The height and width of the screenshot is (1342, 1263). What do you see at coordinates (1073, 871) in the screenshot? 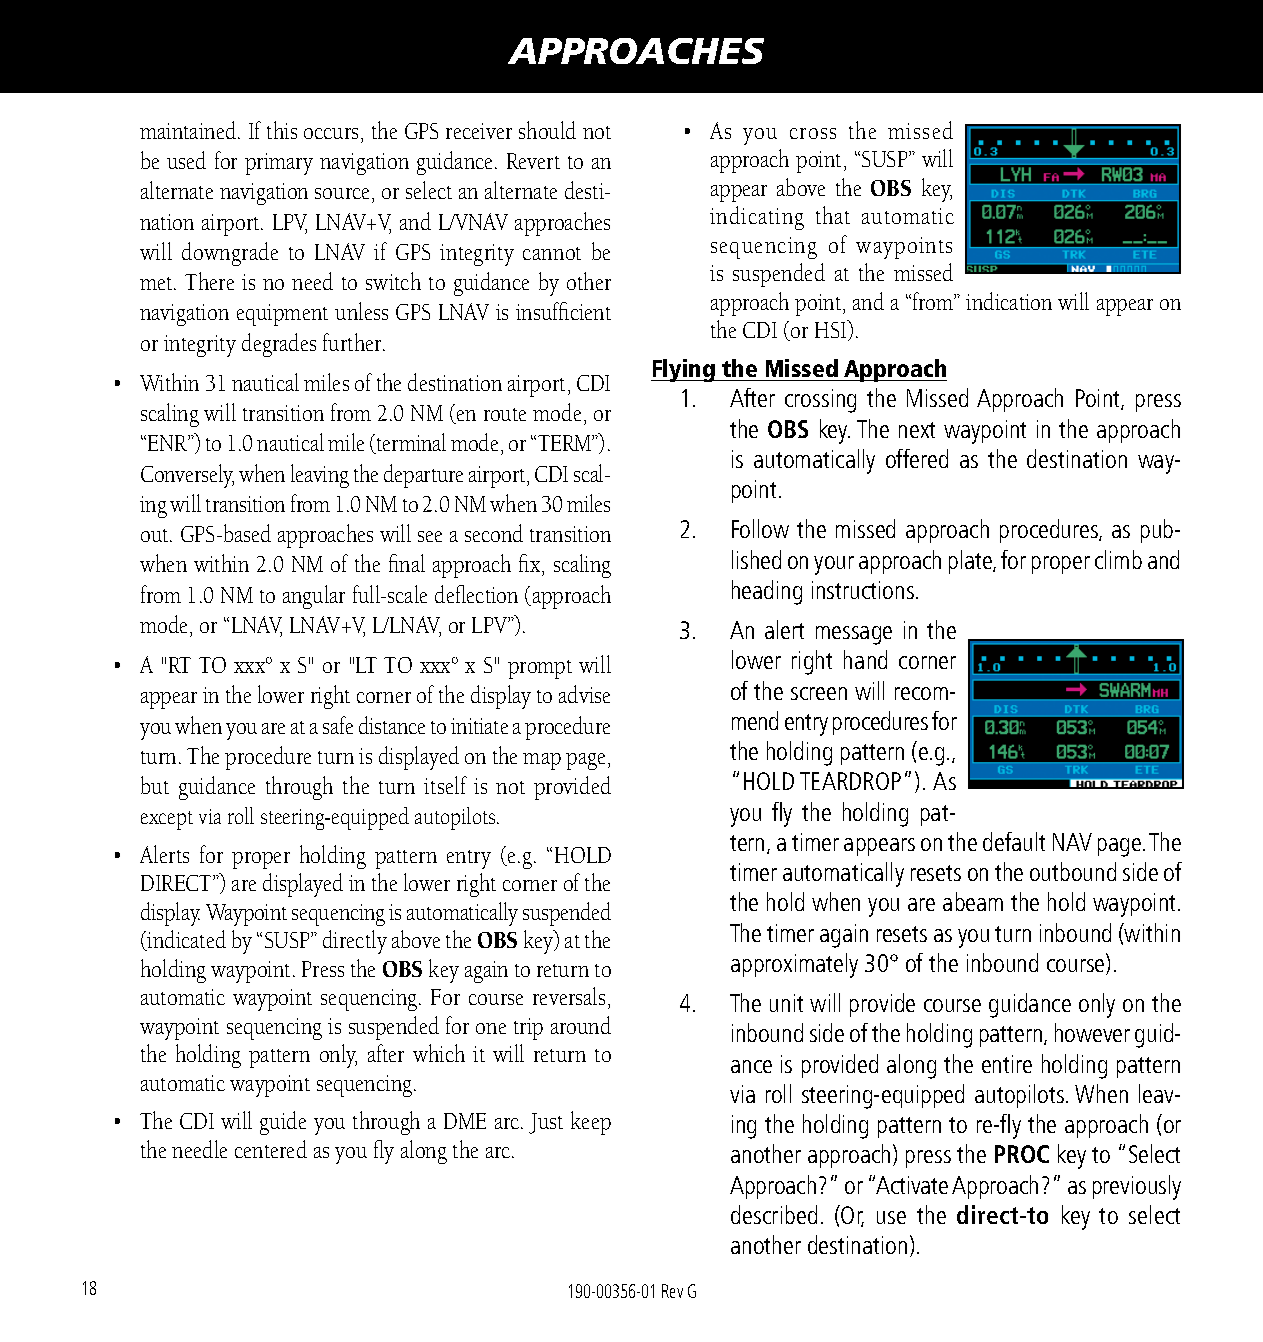
I see `outbound` at bounding box center [1073, 871].
